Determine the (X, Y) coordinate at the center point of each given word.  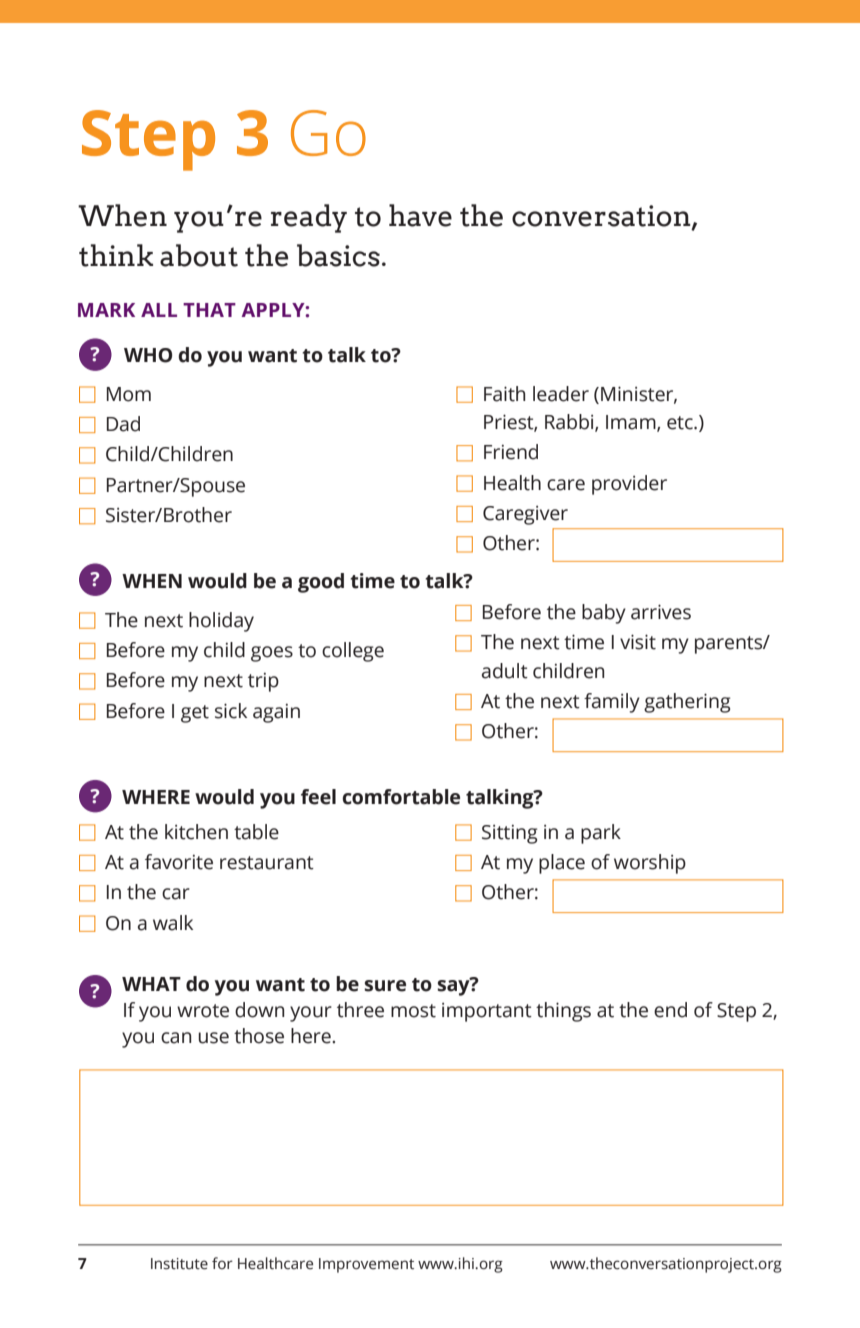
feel (318, 797)
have (420, 215)
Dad (123, 424)
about (199, 255)
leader (561, 394)
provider (629, 485)
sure (385, 986)
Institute (179, 1264)
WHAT (151, 984)
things (563, 1012)
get (195, 714)
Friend (511, 452)
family (612, 703)
